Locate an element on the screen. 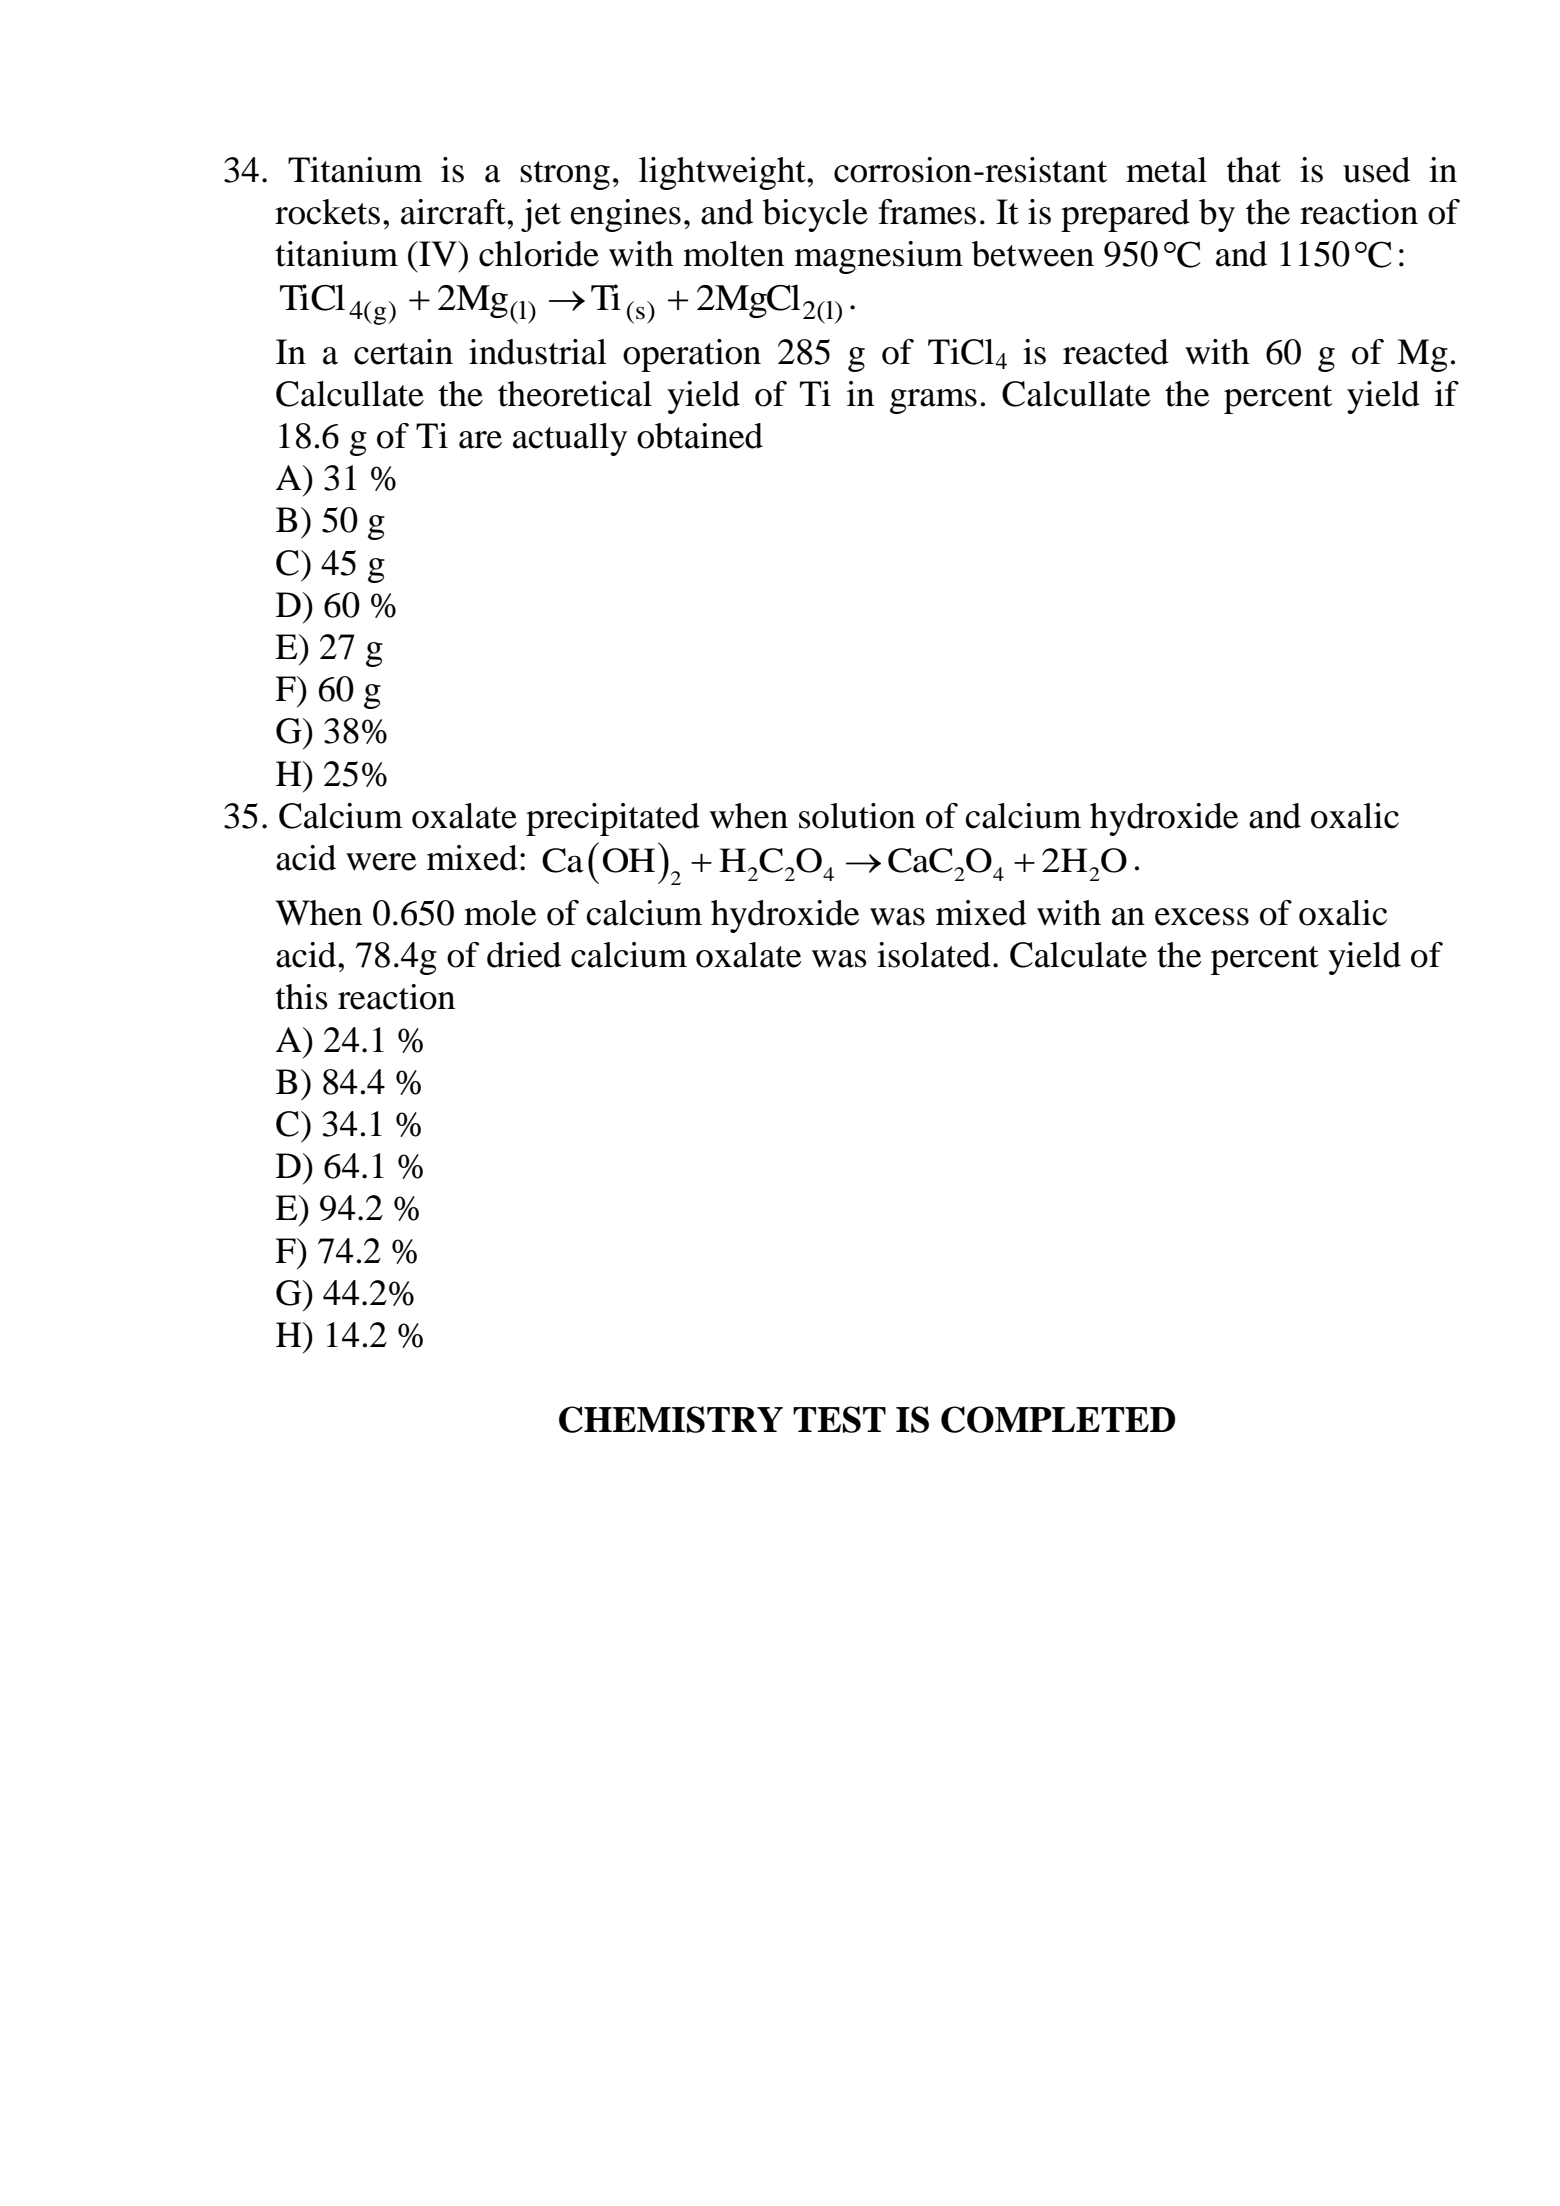  solution is located at coordinates (857, 816).
